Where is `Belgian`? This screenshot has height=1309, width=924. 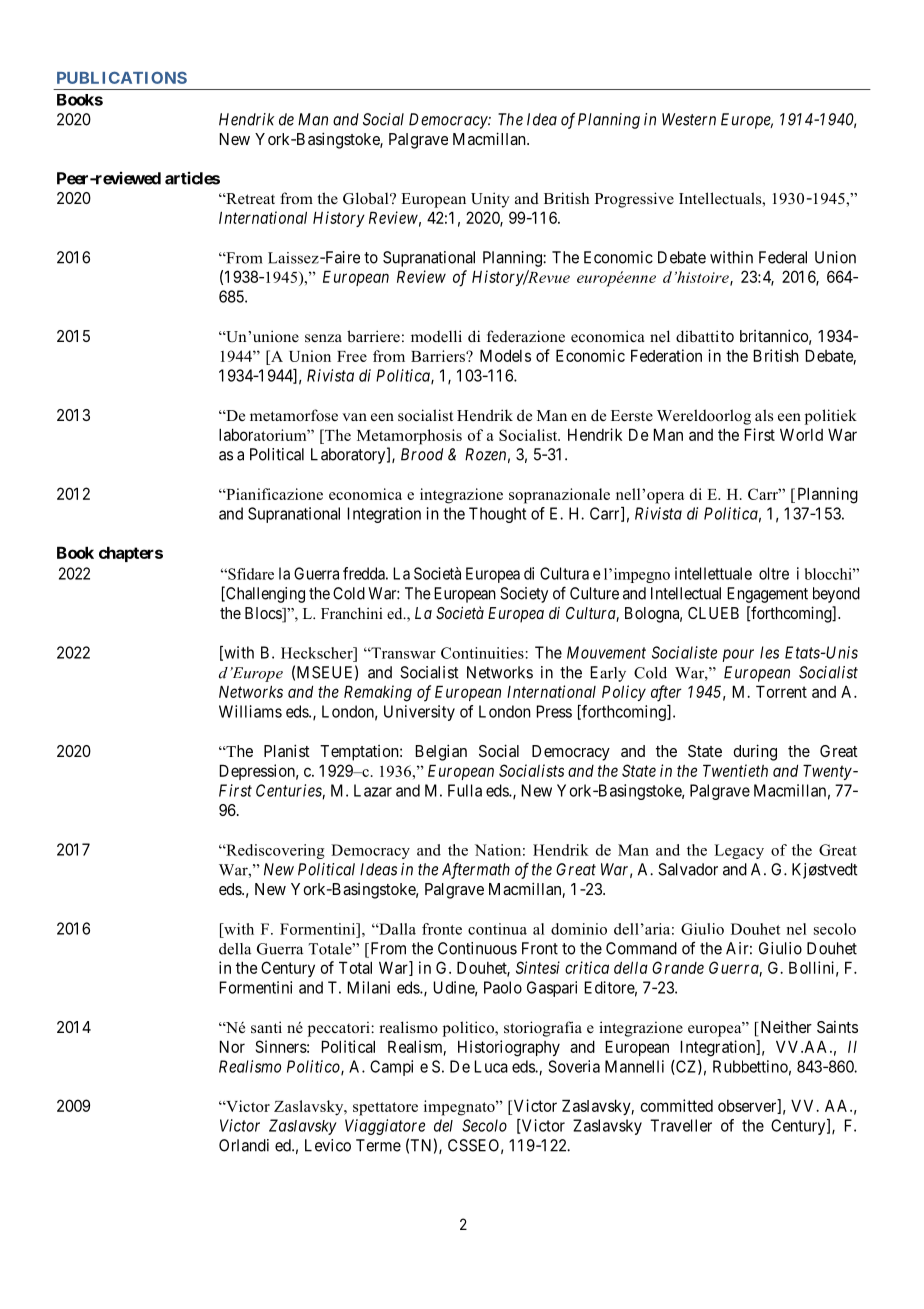
Belgian is located at coordinates (441, 752).
